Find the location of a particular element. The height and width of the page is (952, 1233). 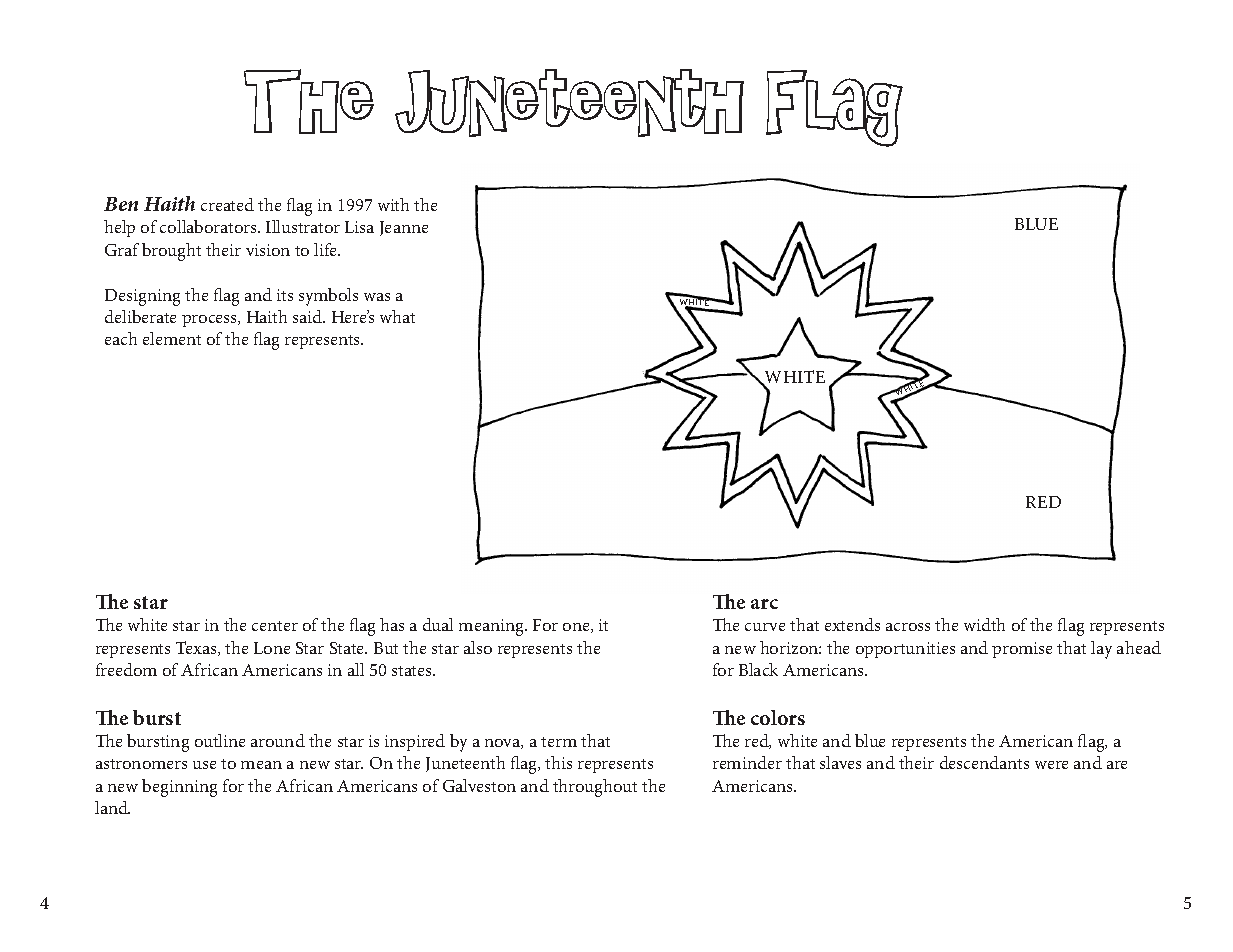

center is located at coordinates (275, 626).
